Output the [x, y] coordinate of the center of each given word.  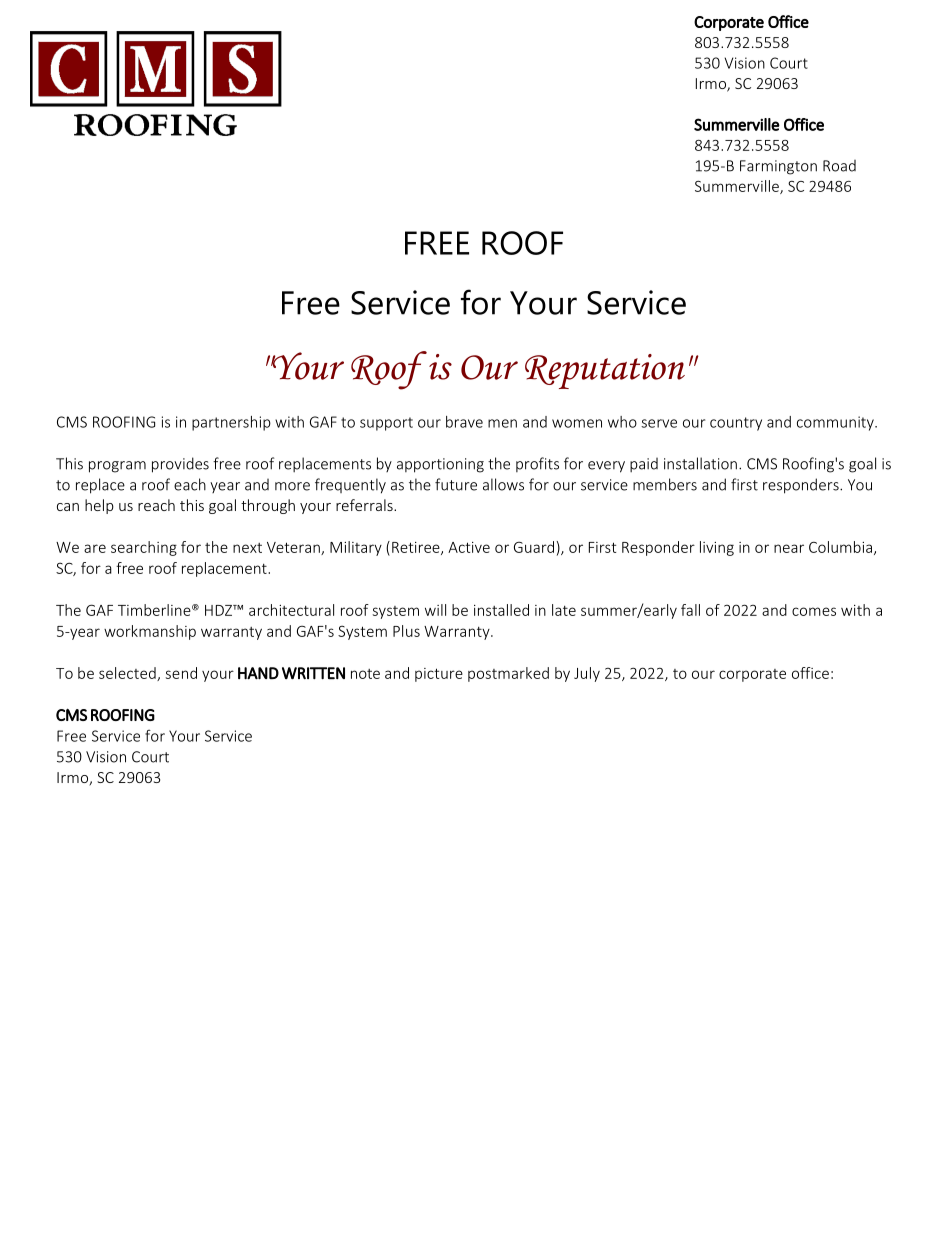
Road [839, 166]
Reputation [605, 371]
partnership [231, 423]
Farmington [778, 167]
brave [464, 422]
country [736, 424]
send [181, 673]
